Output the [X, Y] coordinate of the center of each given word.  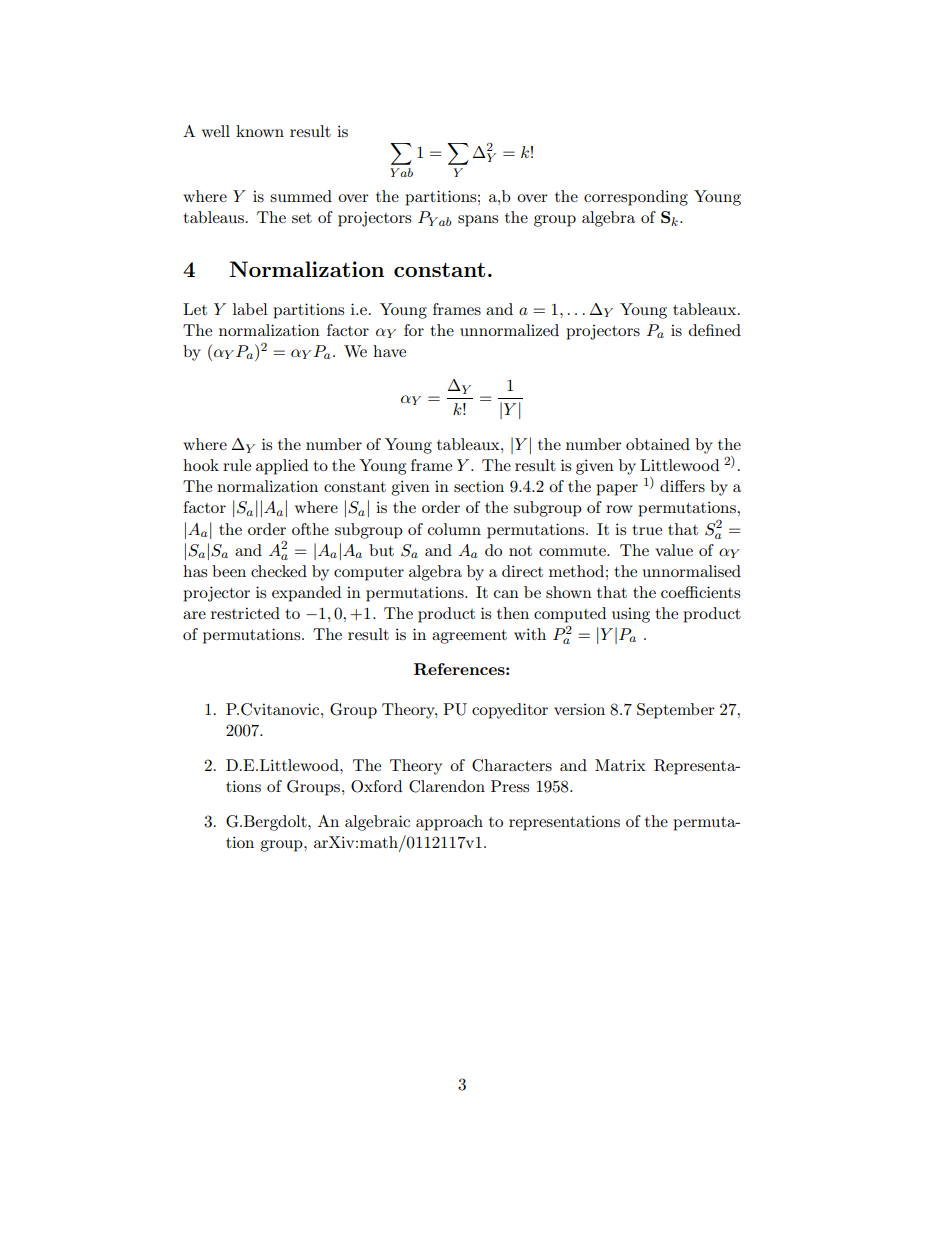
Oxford [376, 786]
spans [478, 221]
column [454, 529]
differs [682, 486]
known [260, 131]
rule [237, 465]
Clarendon [447, 786]
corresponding [636, 198]
